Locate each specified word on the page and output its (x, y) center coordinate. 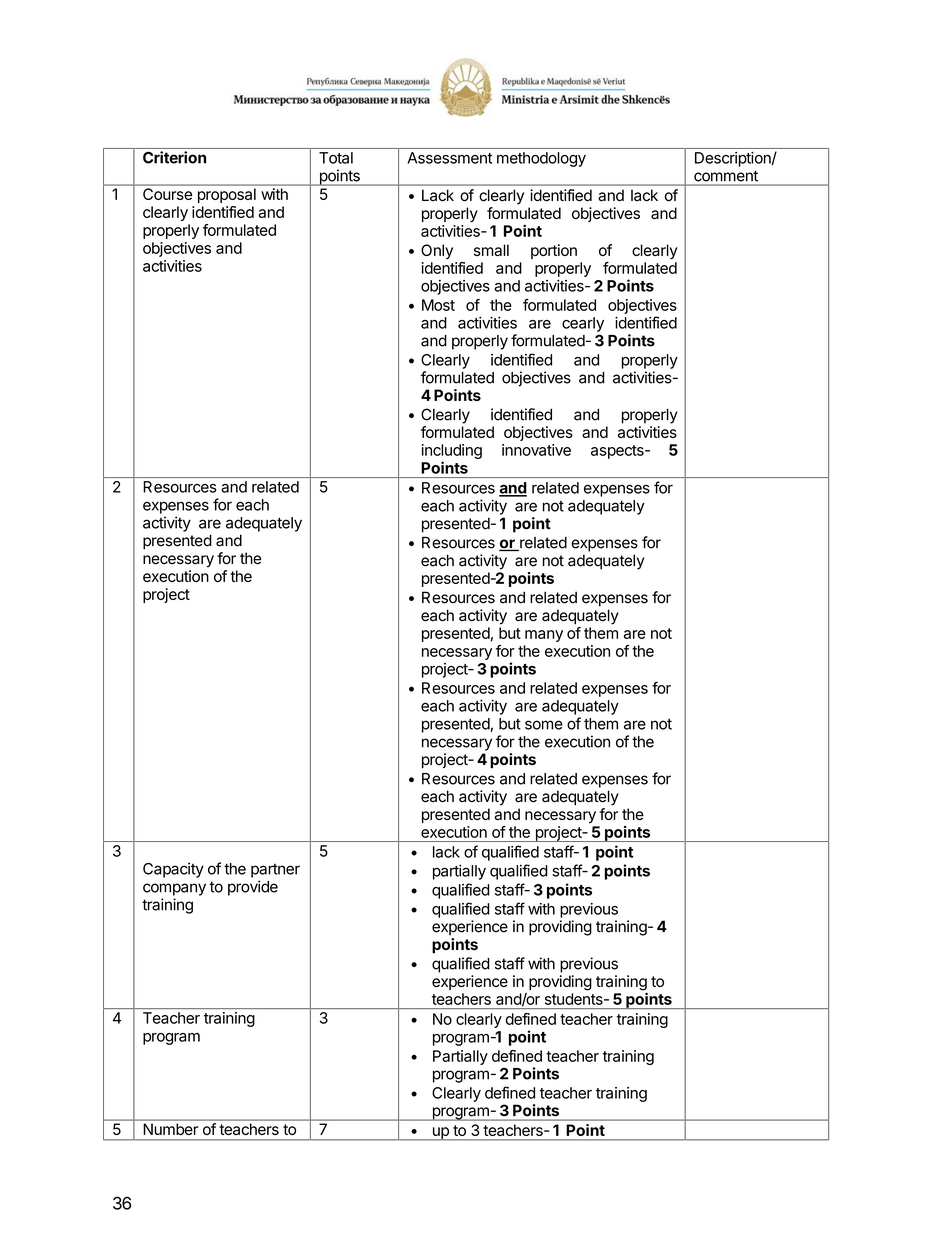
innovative (536, 450)
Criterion (174, 157)
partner (275, 871)
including (452, 453)
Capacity (173, 870)
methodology (541, 159)
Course (167, 194)
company (174, 889)
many (544, 636)
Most (438, 305)
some (544, 725)
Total (336, 158)
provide (253, 888)
